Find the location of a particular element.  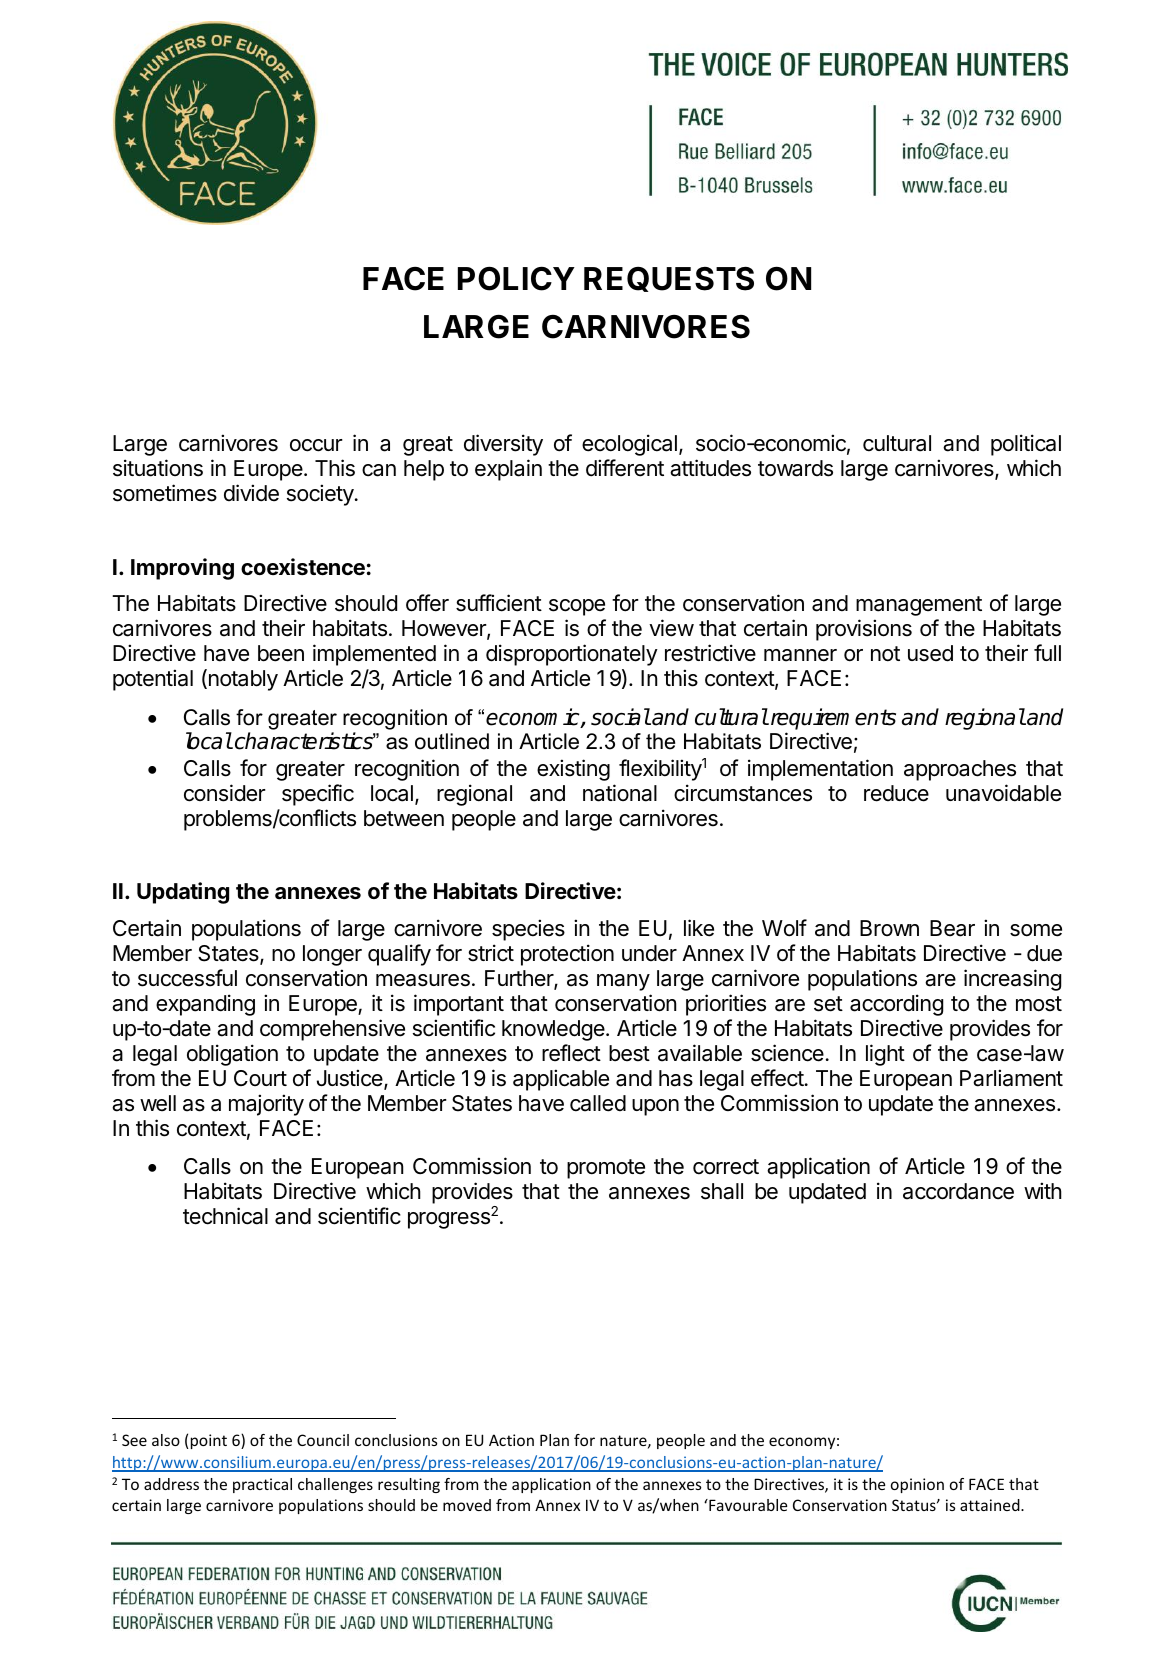

moved is located at coordinates (467, 1505).
